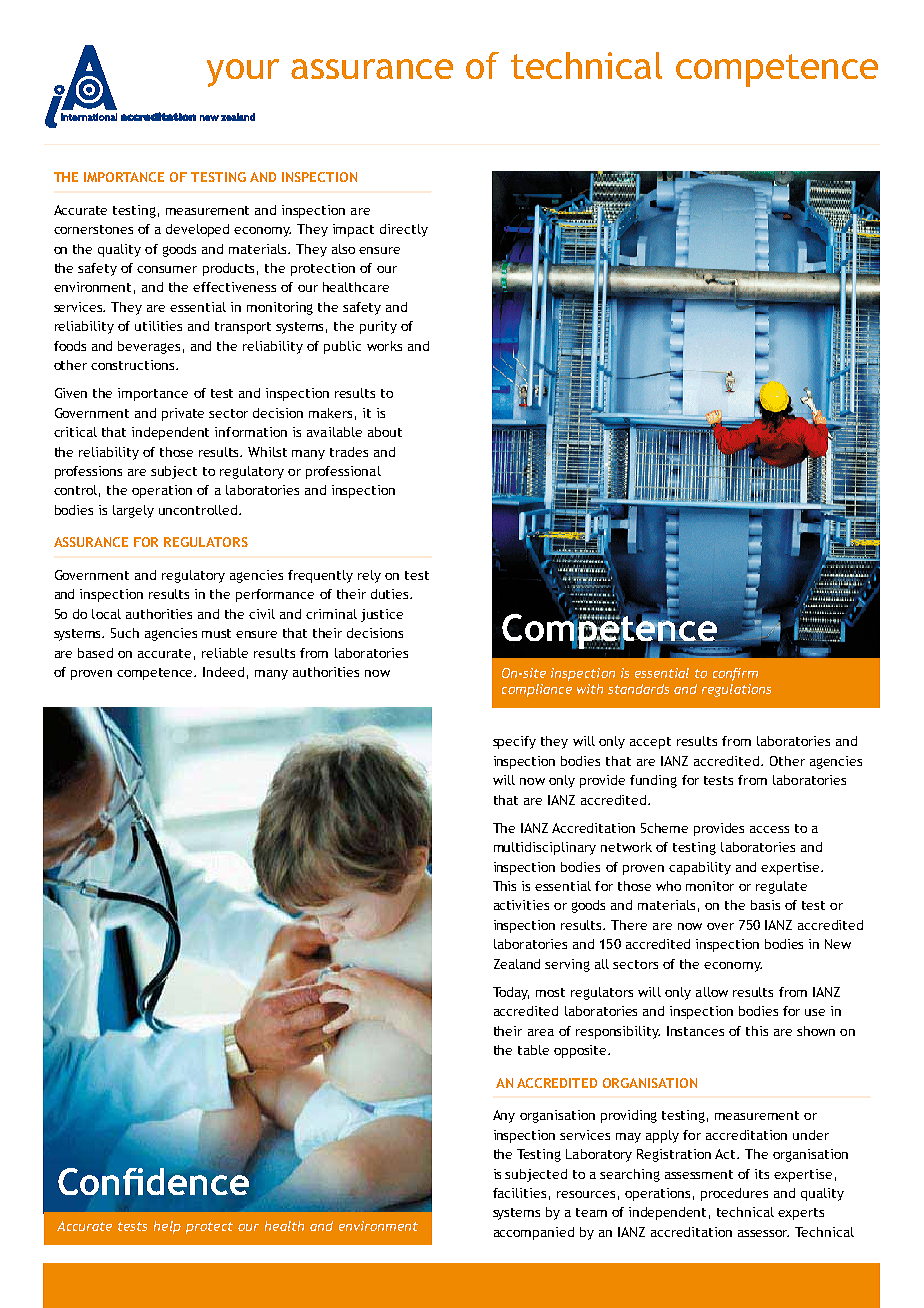  I want to click on your, so click(243, 73).
